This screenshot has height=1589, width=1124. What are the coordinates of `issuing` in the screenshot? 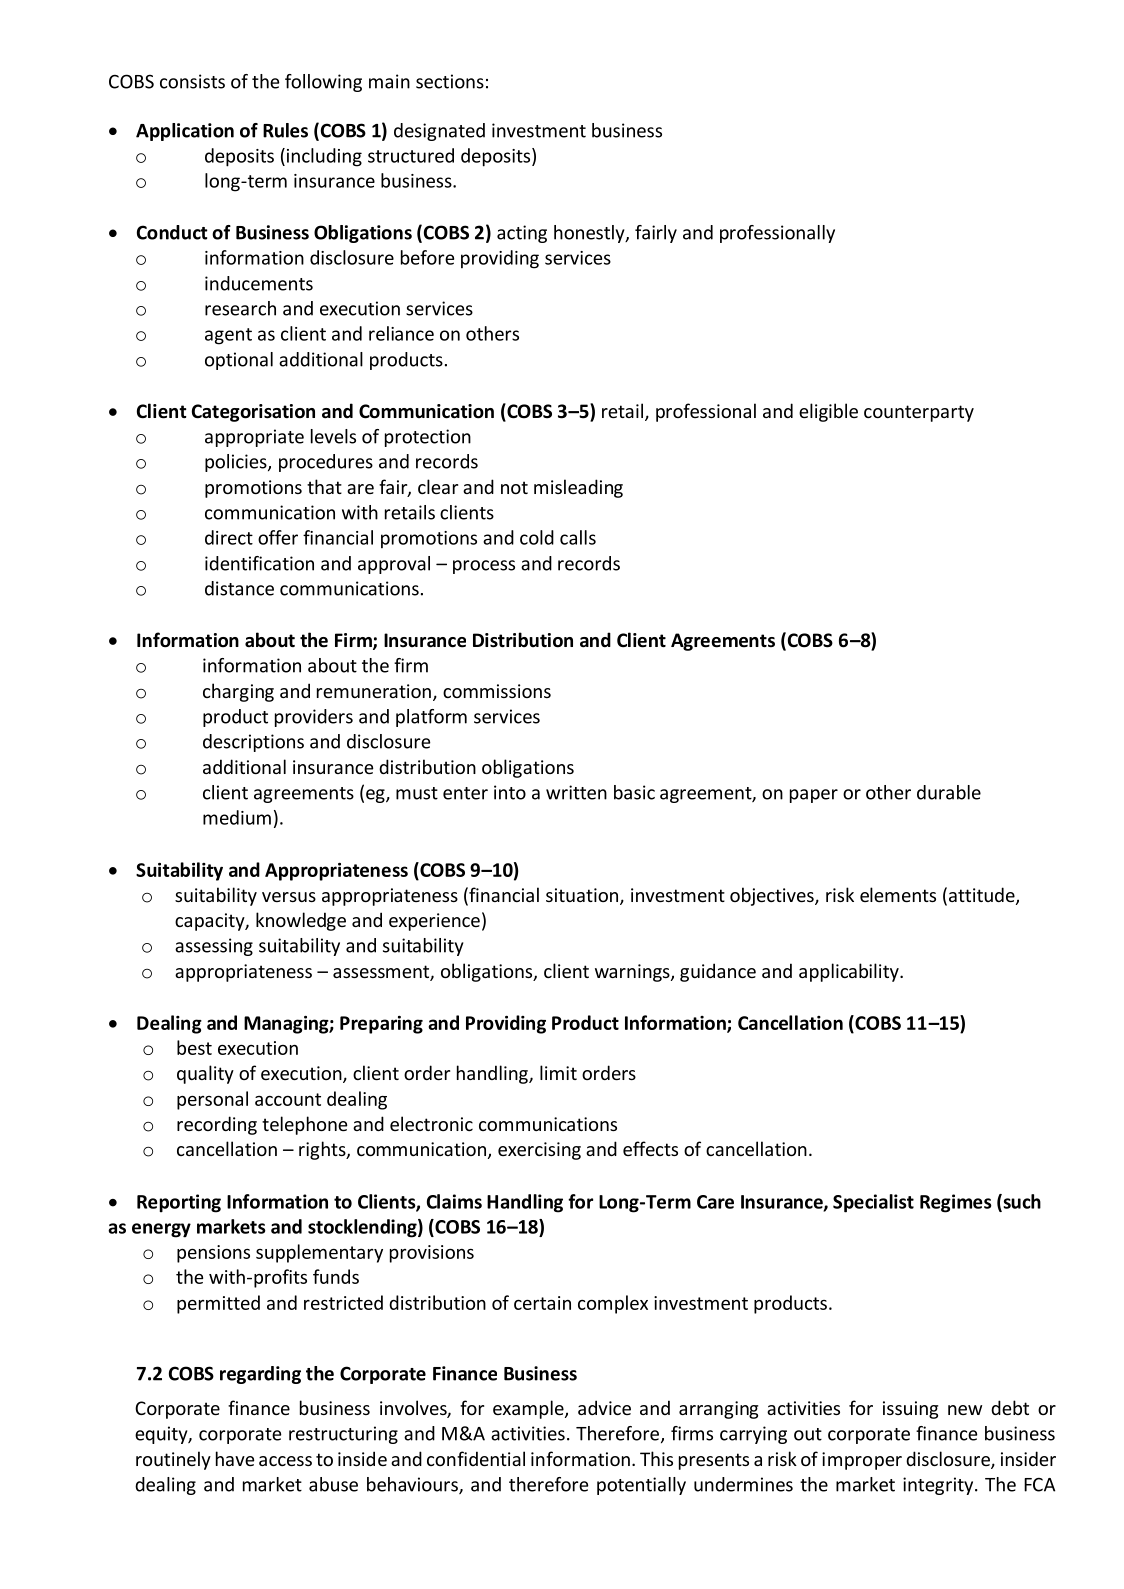 It's located at (910, 1410).
